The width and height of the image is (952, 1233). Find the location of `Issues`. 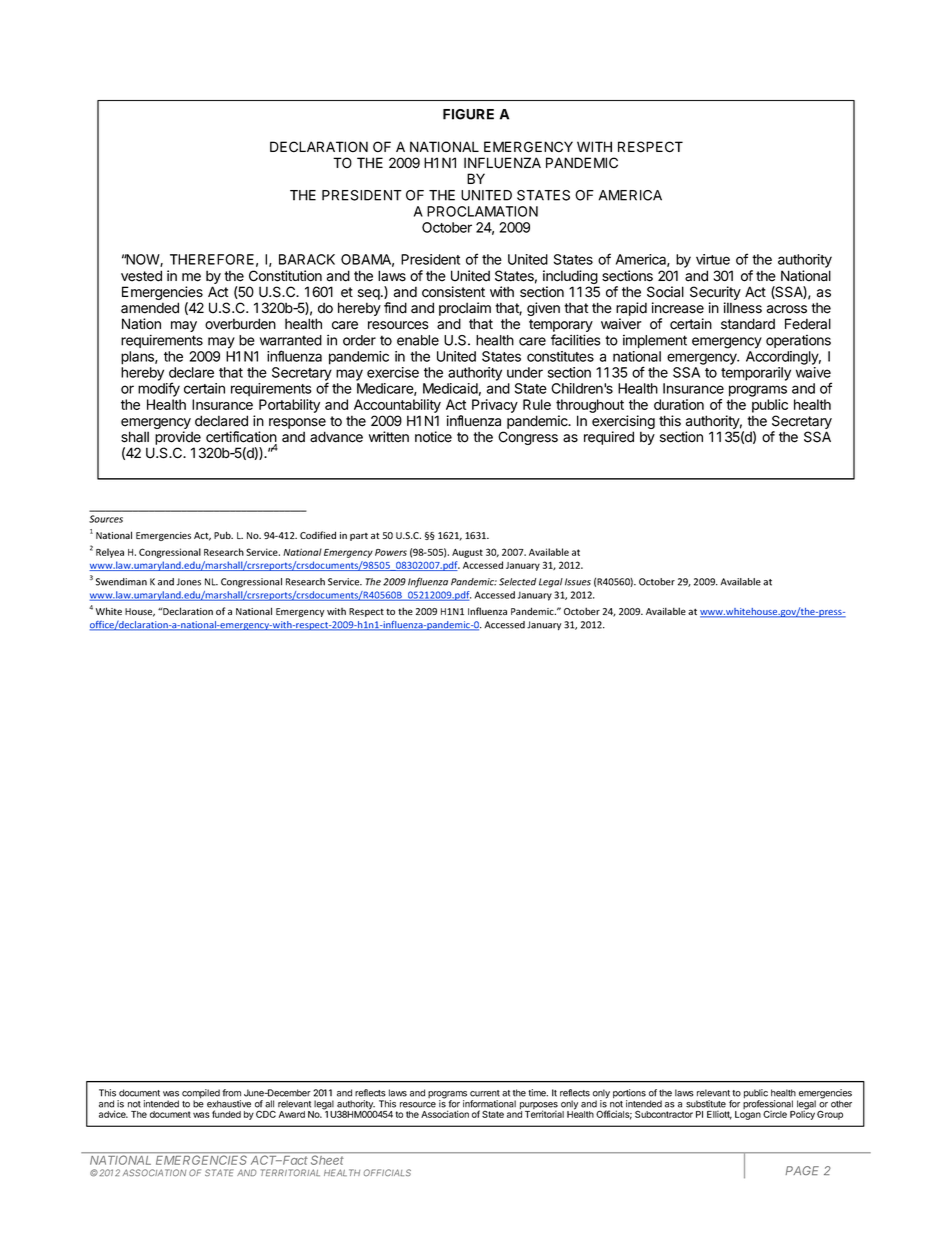

Issues is located at coordinates (578, 582).
